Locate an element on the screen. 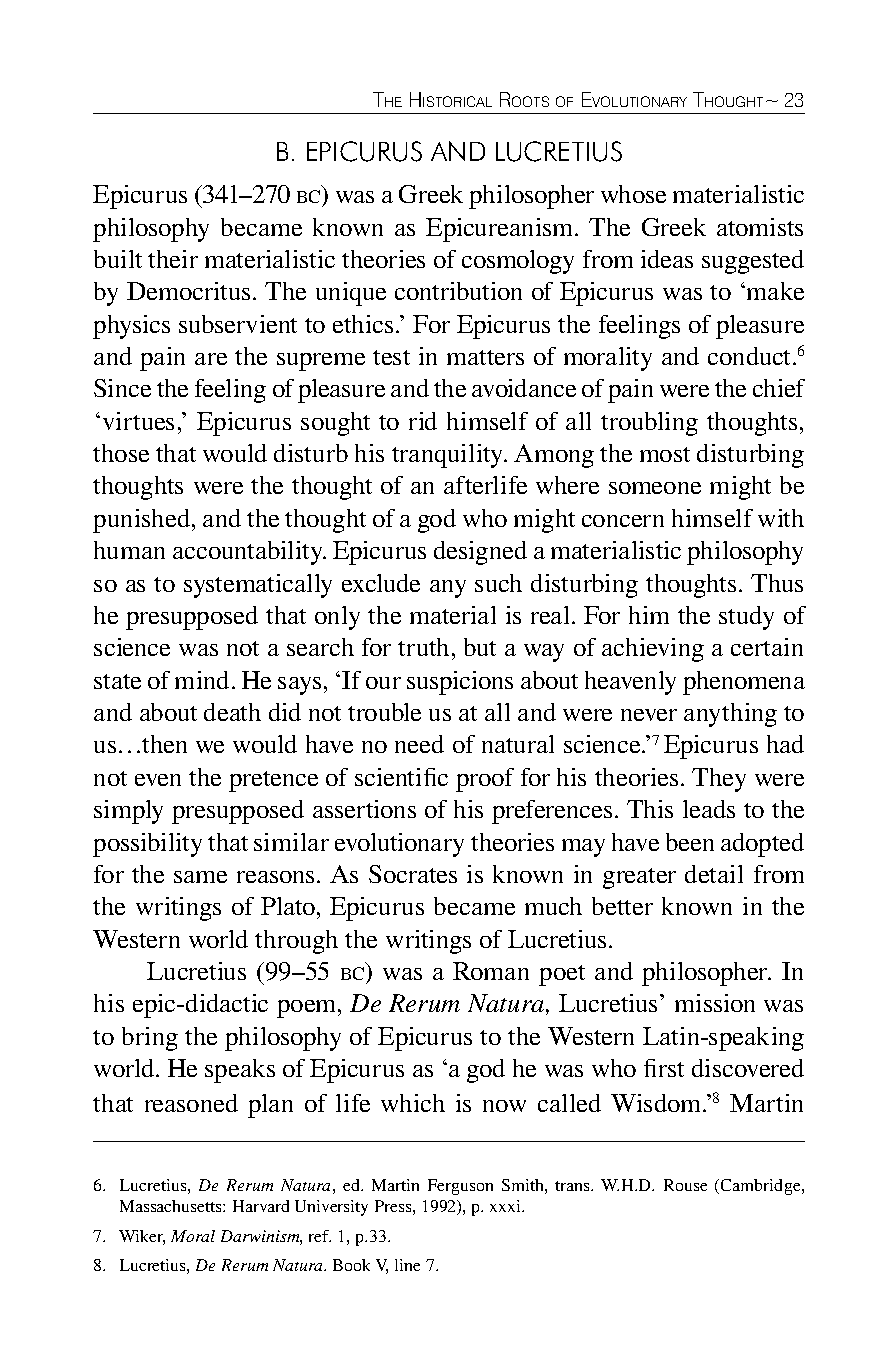 The width and height of the screenshot is (887, 1372). death is located at coordinates (232, 712).
